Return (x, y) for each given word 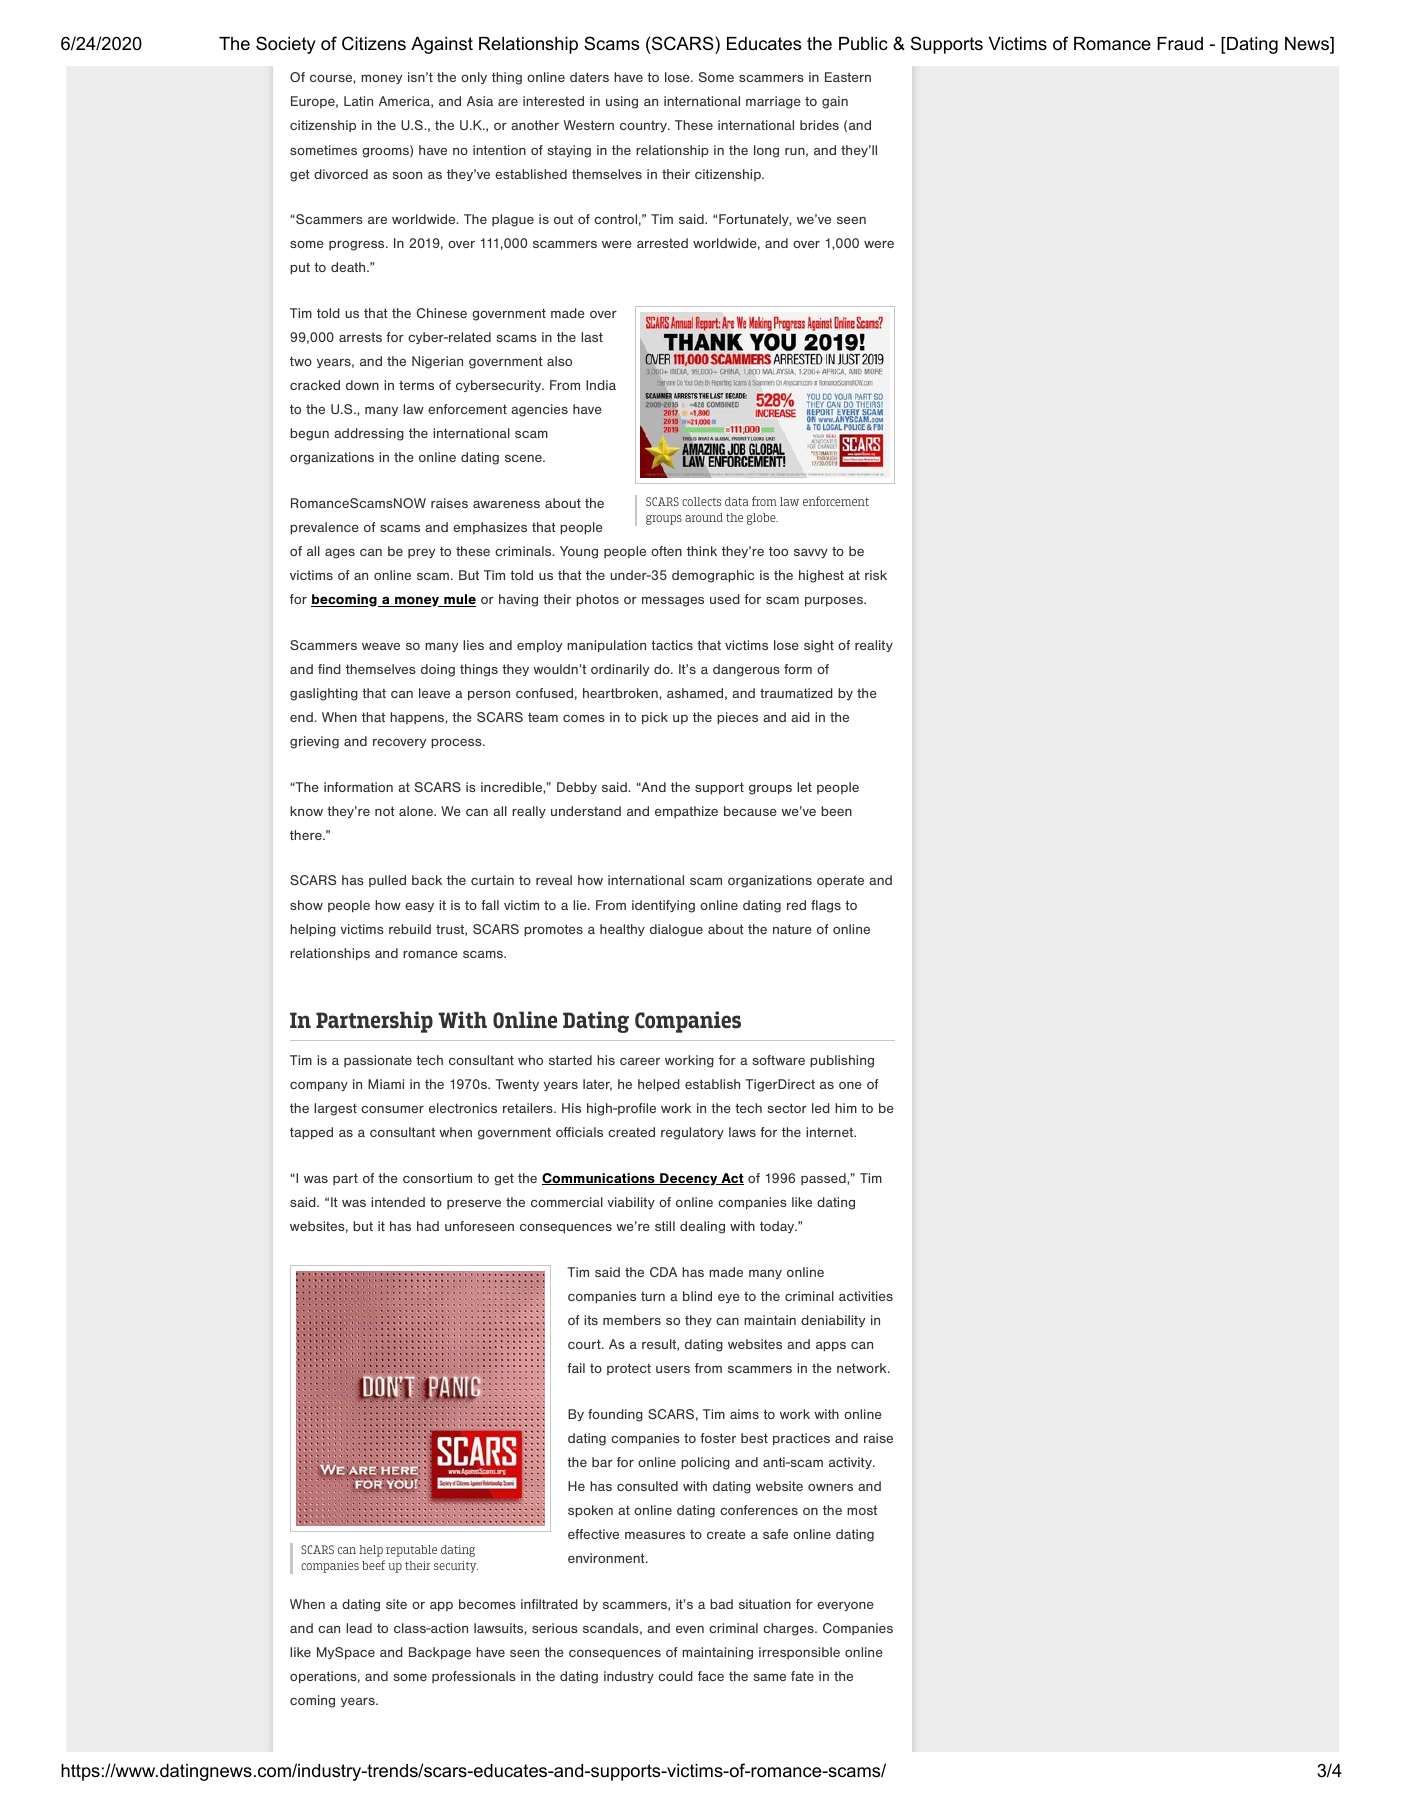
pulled (387, 881)
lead (359, 1628)
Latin (358, 101)
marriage (773, 102)
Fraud (1180, 43)
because (750, 811)
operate (840, 881)
